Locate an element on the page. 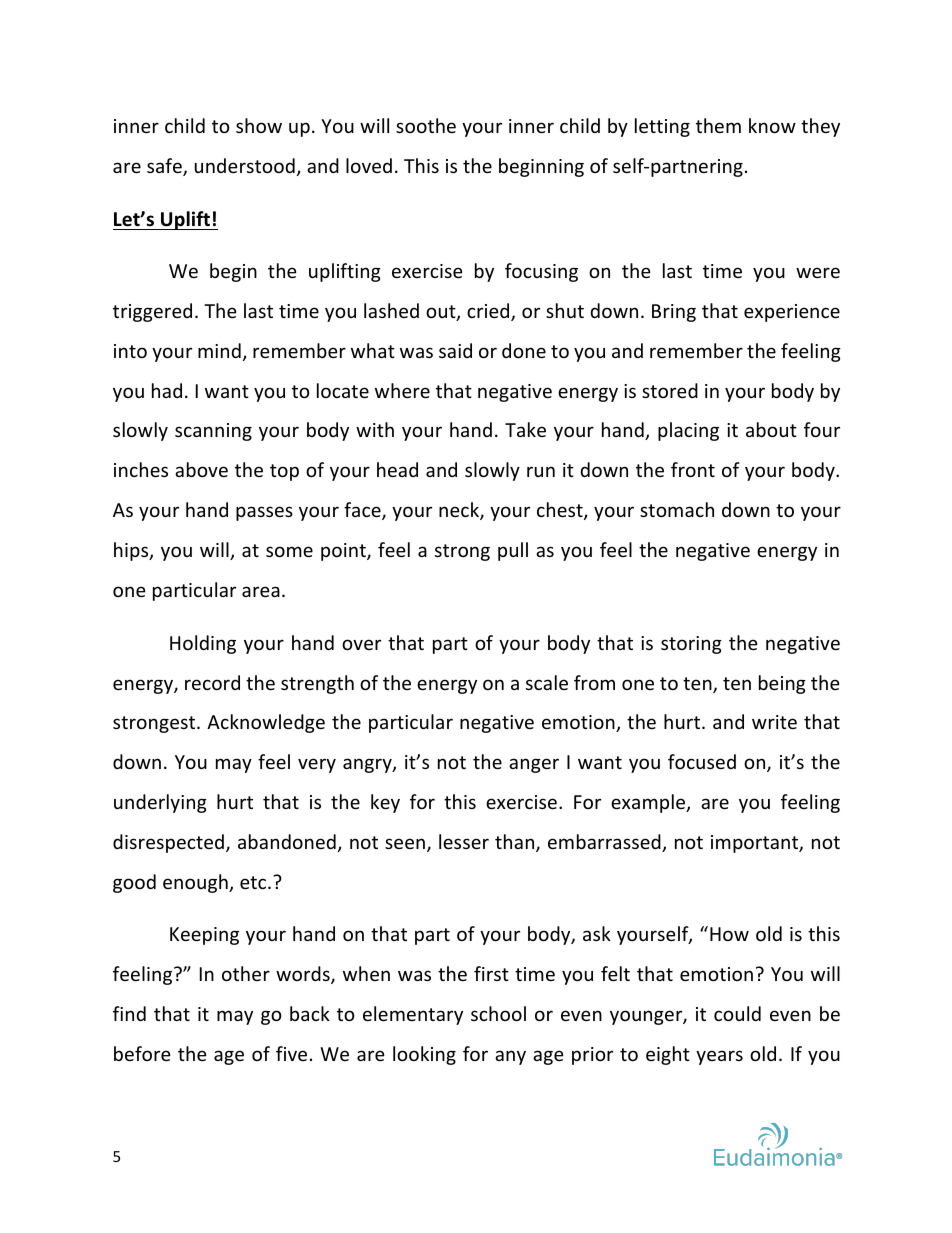 Image resolution: width=952 pixels, height=1233 pixels. them is located at coordinates (718, 125).
